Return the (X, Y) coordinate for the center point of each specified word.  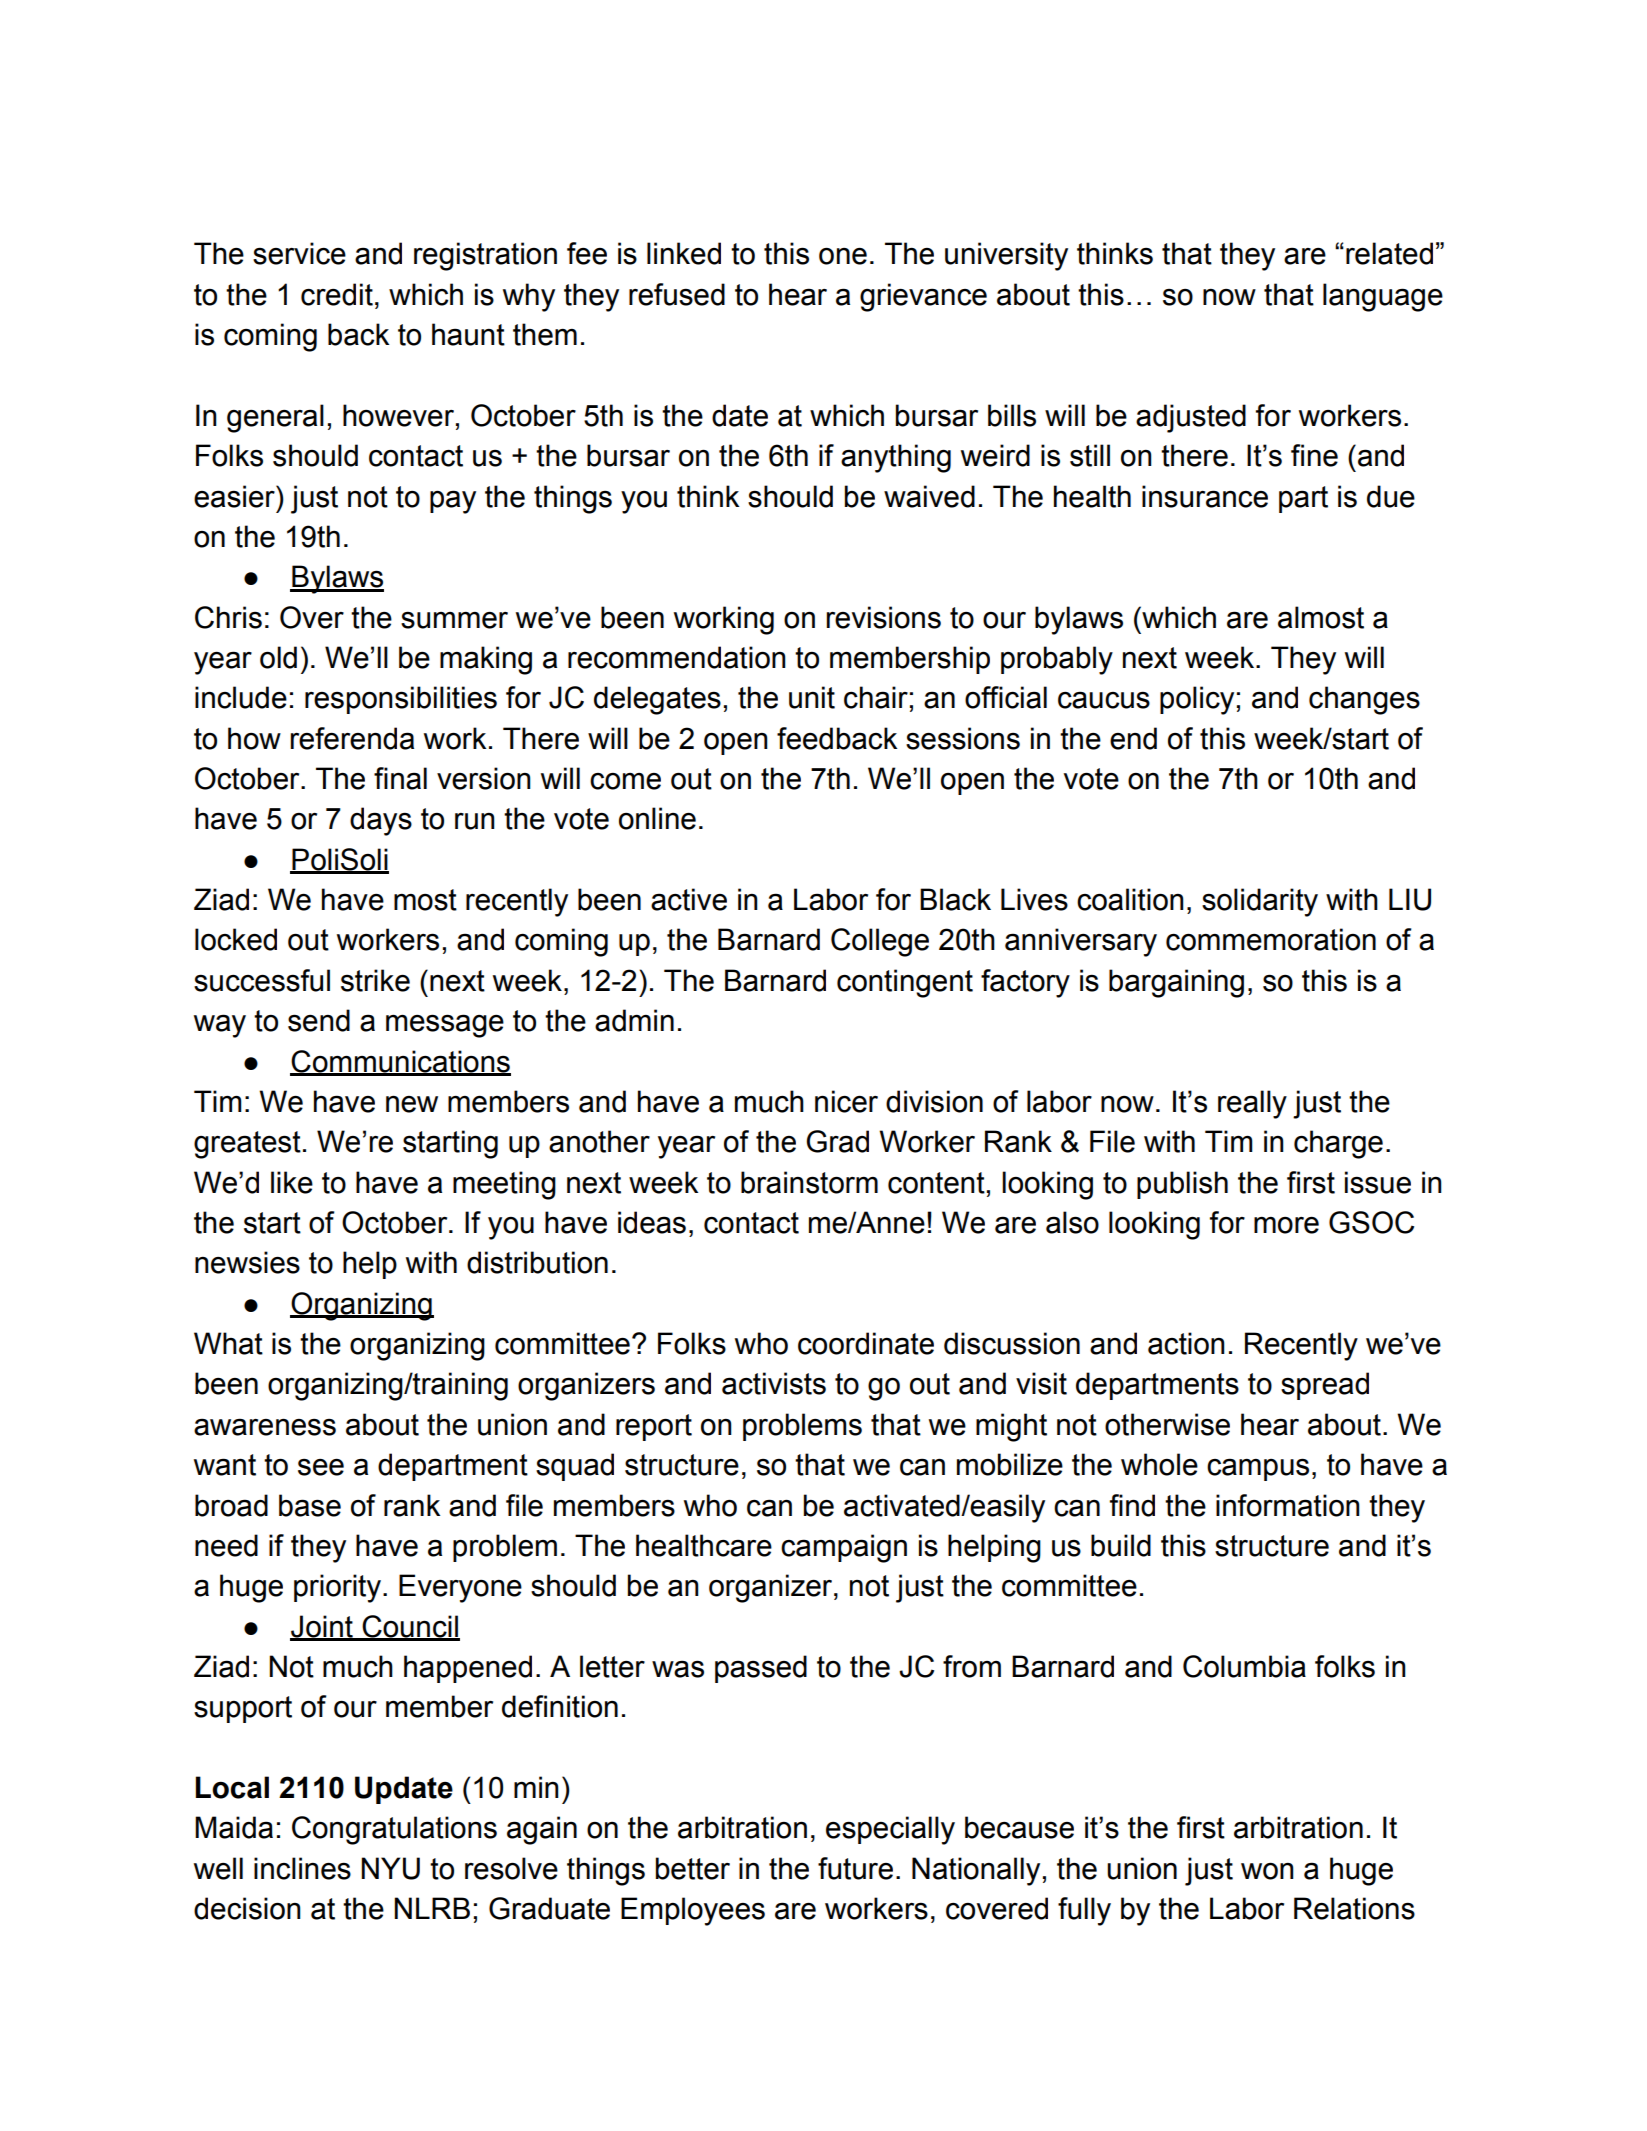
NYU (390, 1868)
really (1252, 1104)
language (1383, 297)
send (319, 1020)
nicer (846, 1101)
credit (337, 294)
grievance (923, 297)
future (855, 1868)
